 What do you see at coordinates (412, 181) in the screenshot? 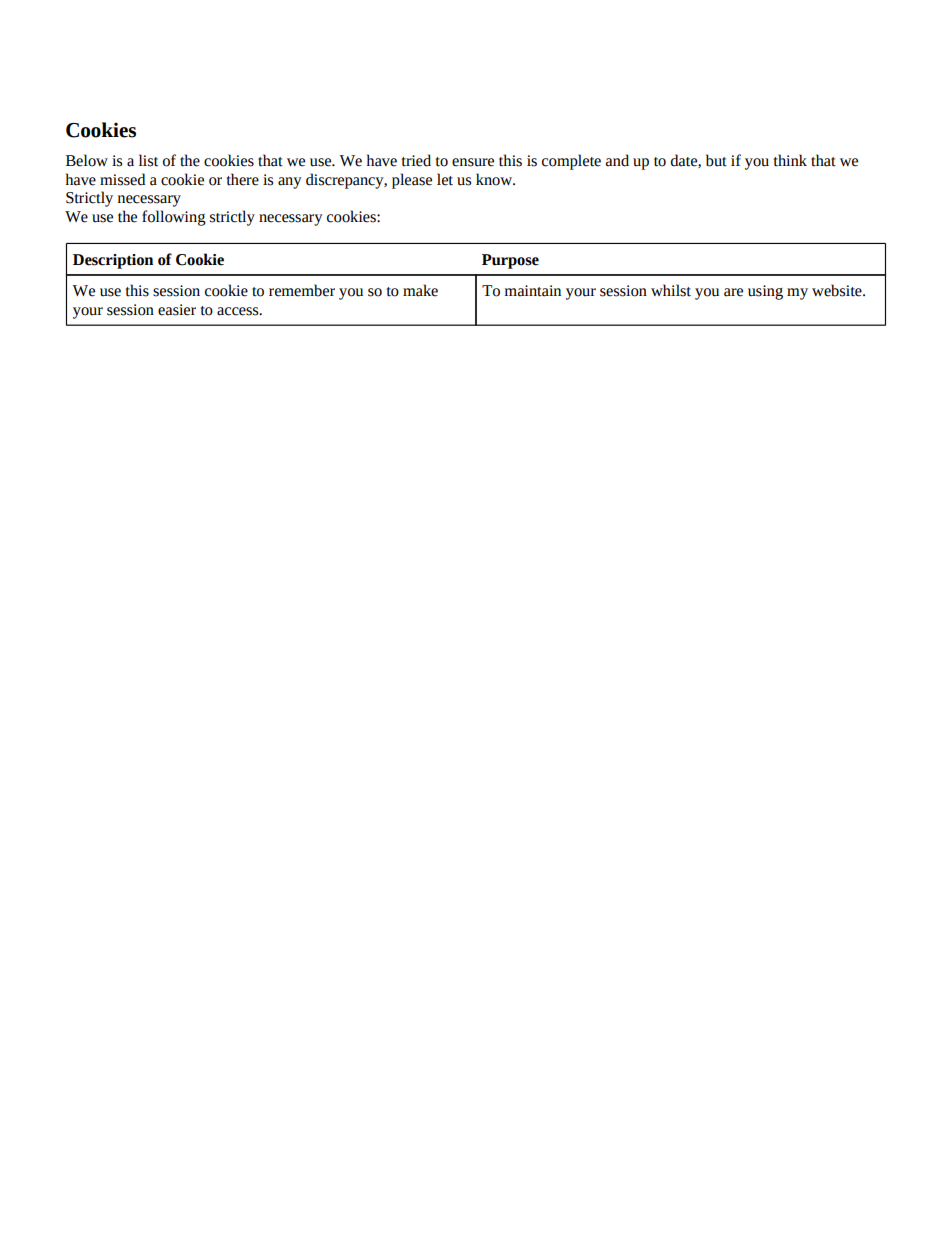
I see `please` at bounding box center [412, 181].
